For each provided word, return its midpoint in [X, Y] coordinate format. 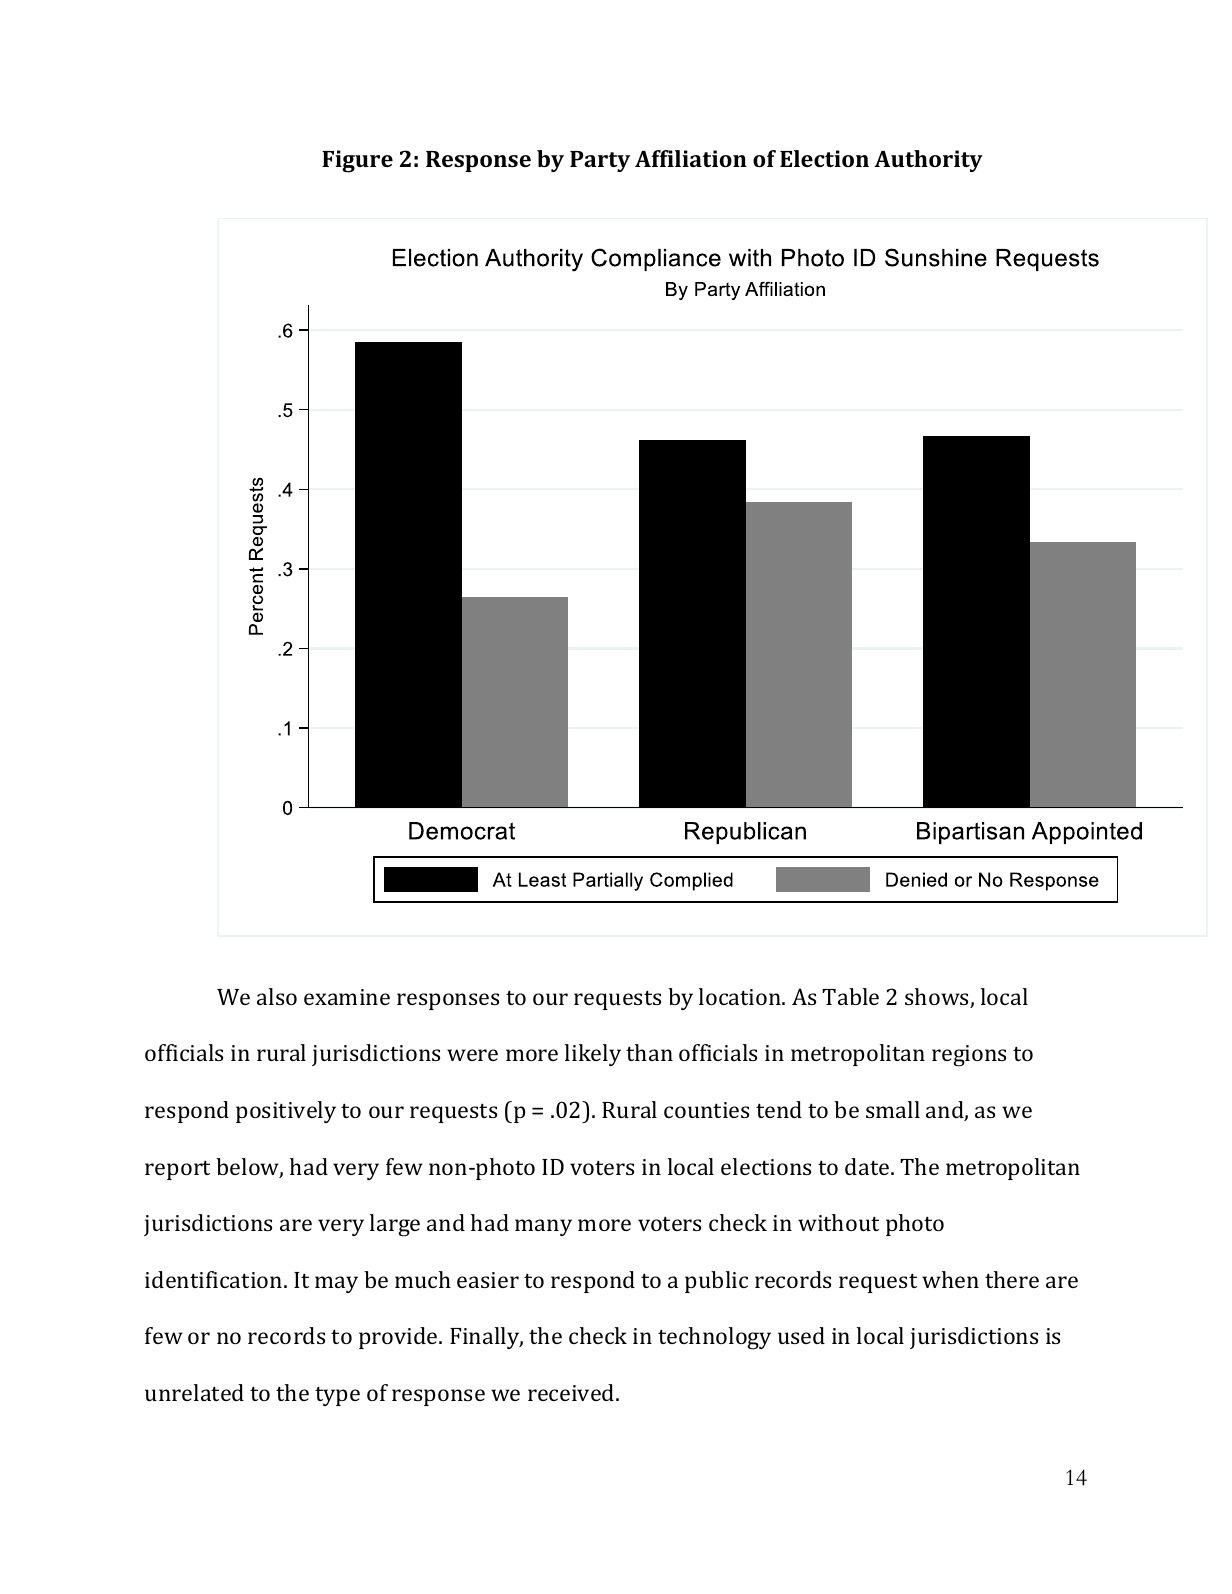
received [572, 1392]
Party [600, 161]
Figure [357, 161]
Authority [928, 161]
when [950, 1279]
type [337, 1396]
